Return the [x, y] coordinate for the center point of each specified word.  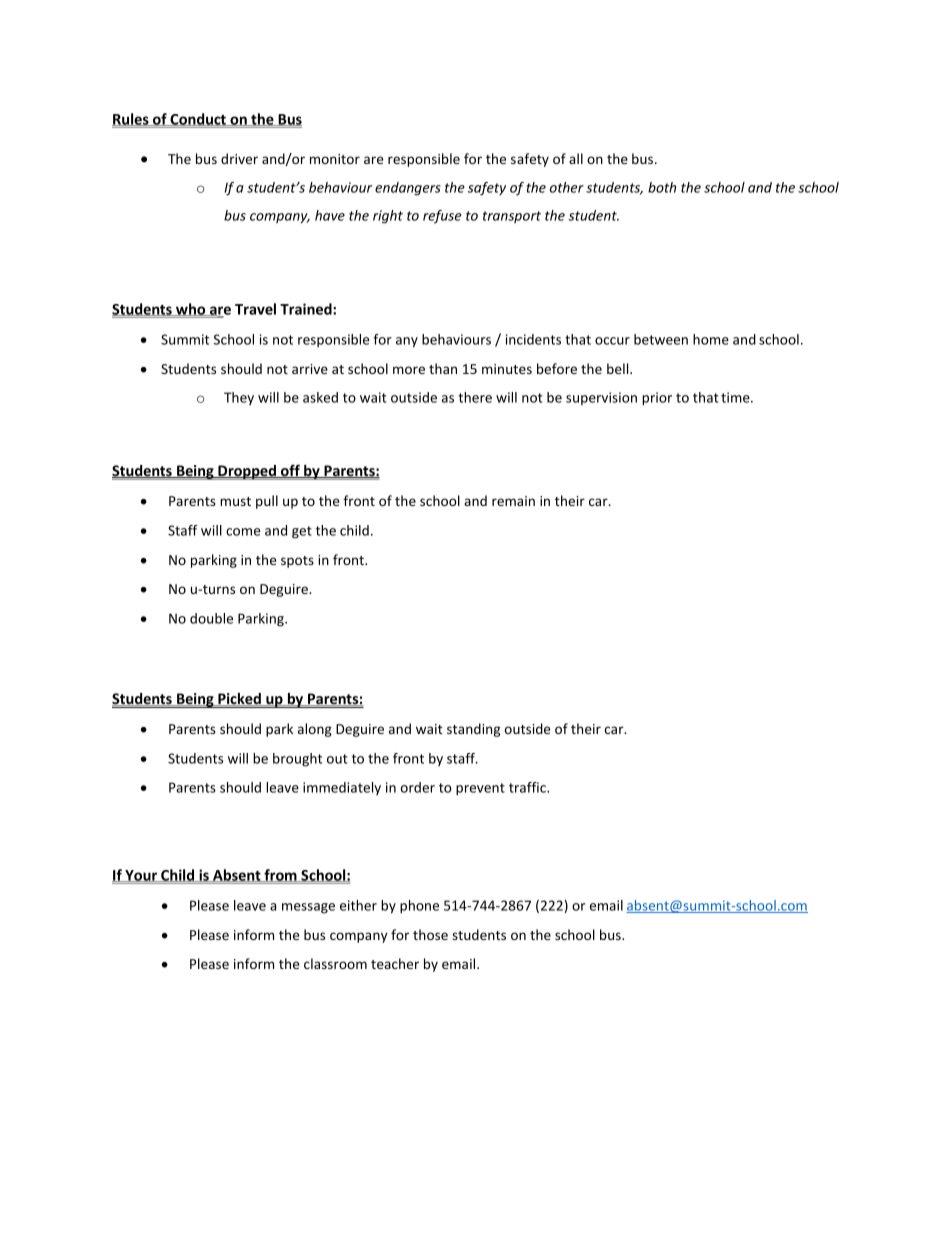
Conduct [198, 119]
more [409, 370]
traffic [528, 787]
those [430, 934]
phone [419, 907]
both [662, 187]
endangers [408, 189]
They [239, 398]
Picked [239, 699]
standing [473, 730]
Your [141, 876]
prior [657, 399]
